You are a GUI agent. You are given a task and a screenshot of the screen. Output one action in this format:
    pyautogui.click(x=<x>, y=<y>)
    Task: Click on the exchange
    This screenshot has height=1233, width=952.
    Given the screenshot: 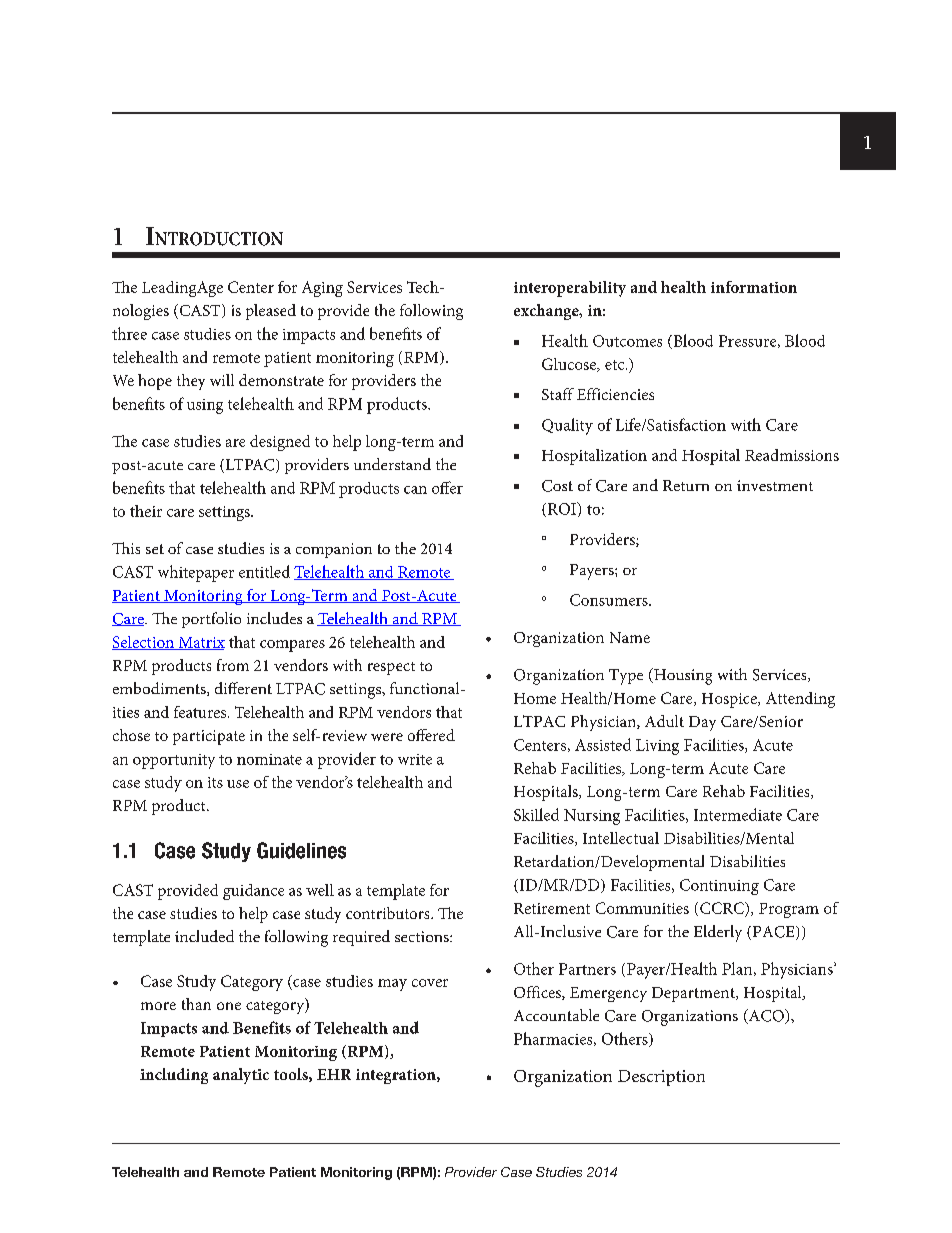 What is the action you would take?
    pyautogui.click(x=547, y=312)
